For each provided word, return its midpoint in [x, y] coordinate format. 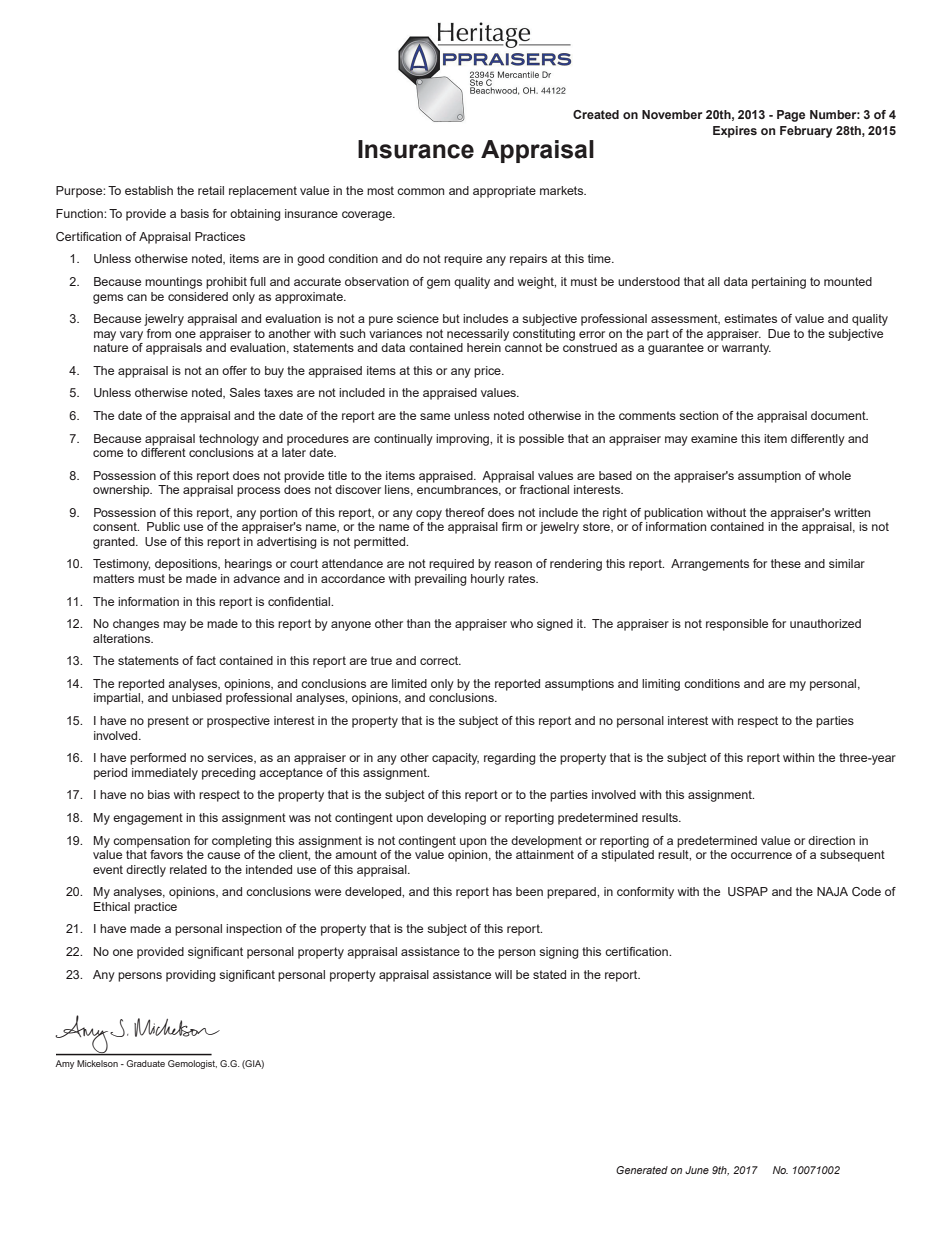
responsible [737, 625]
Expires [735, 132]
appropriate [504, 192]
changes [136, 625]
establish [149, 190]
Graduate [145, 1063]
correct [440, 660]
